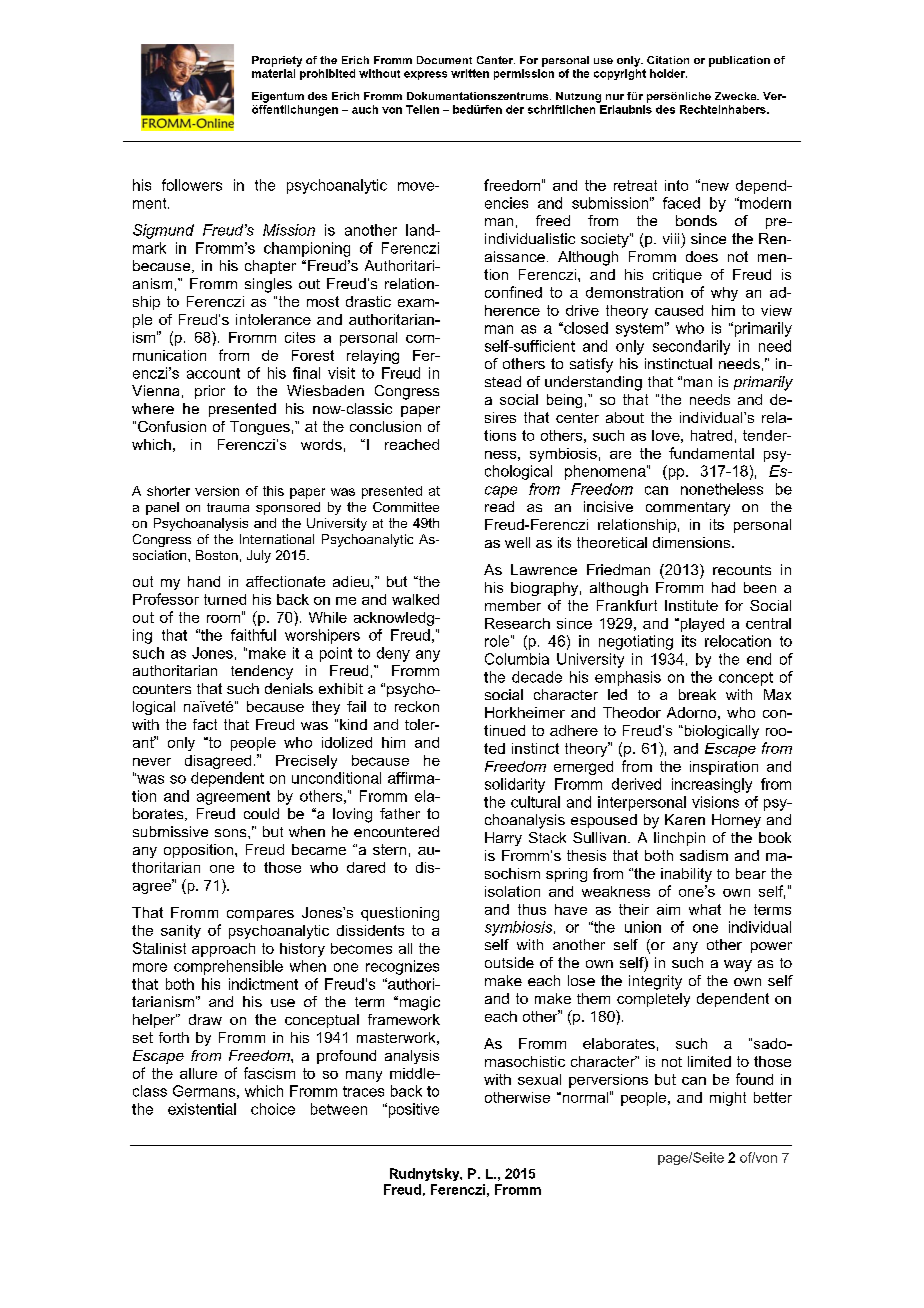 The image size is (924, 1308). What do you see at coordinates (385, 426) in the screenshot?
I see `conclusion` at bounding box center [385, 426].
